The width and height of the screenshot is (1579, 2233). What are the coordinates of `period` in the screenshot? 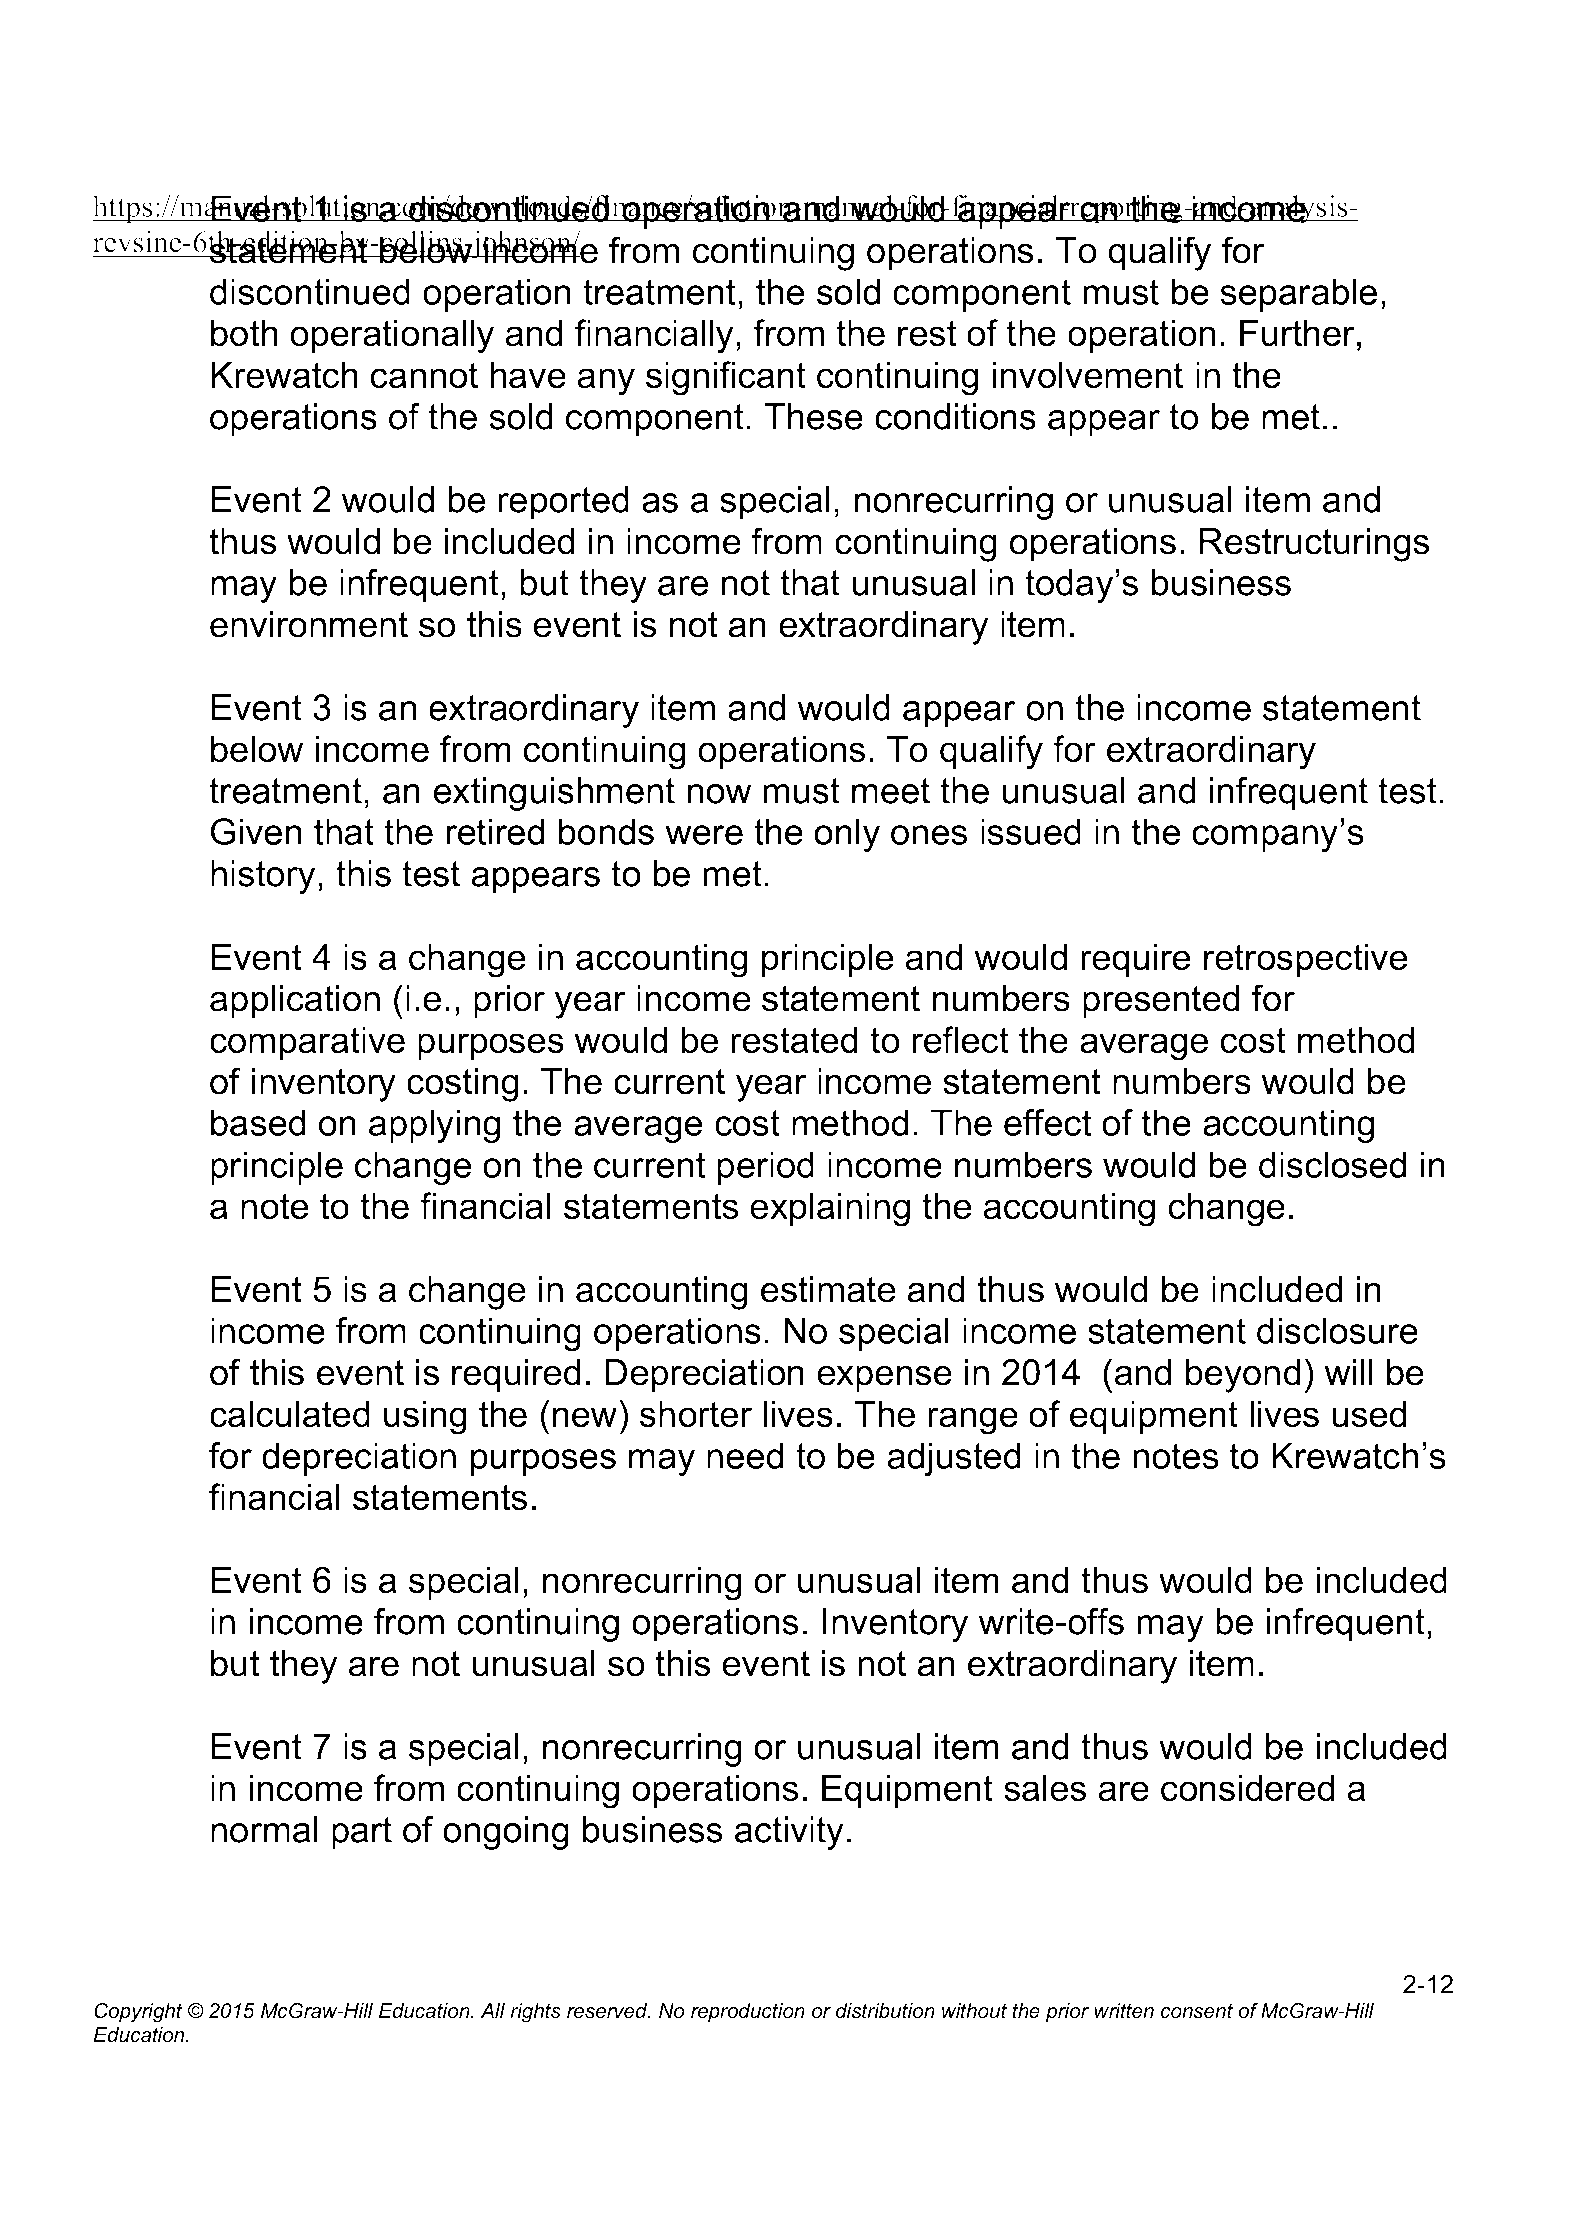 It's located at (765, 1168).
